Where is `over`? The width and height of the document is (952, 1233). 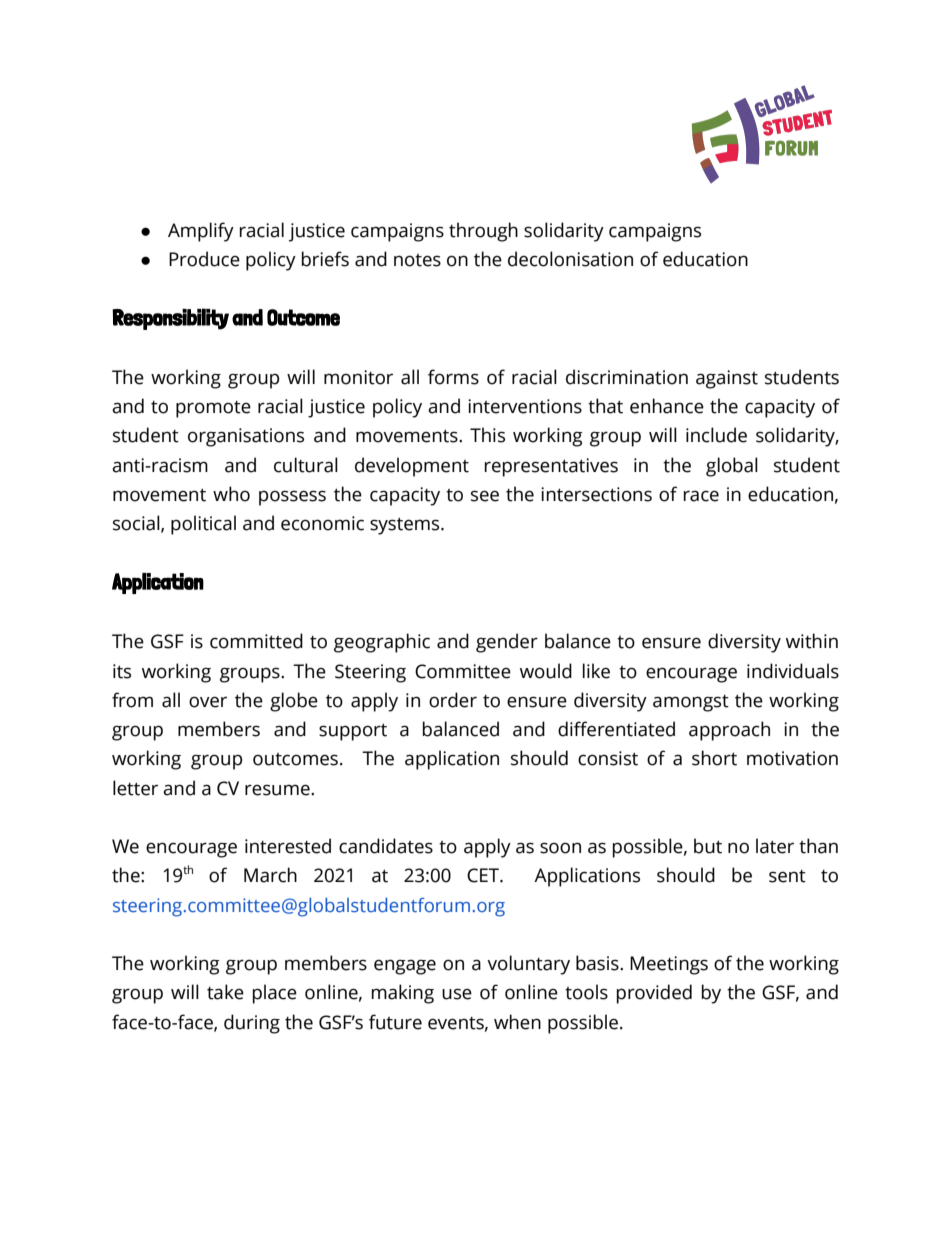 over is located at coordinates (208, 702).
